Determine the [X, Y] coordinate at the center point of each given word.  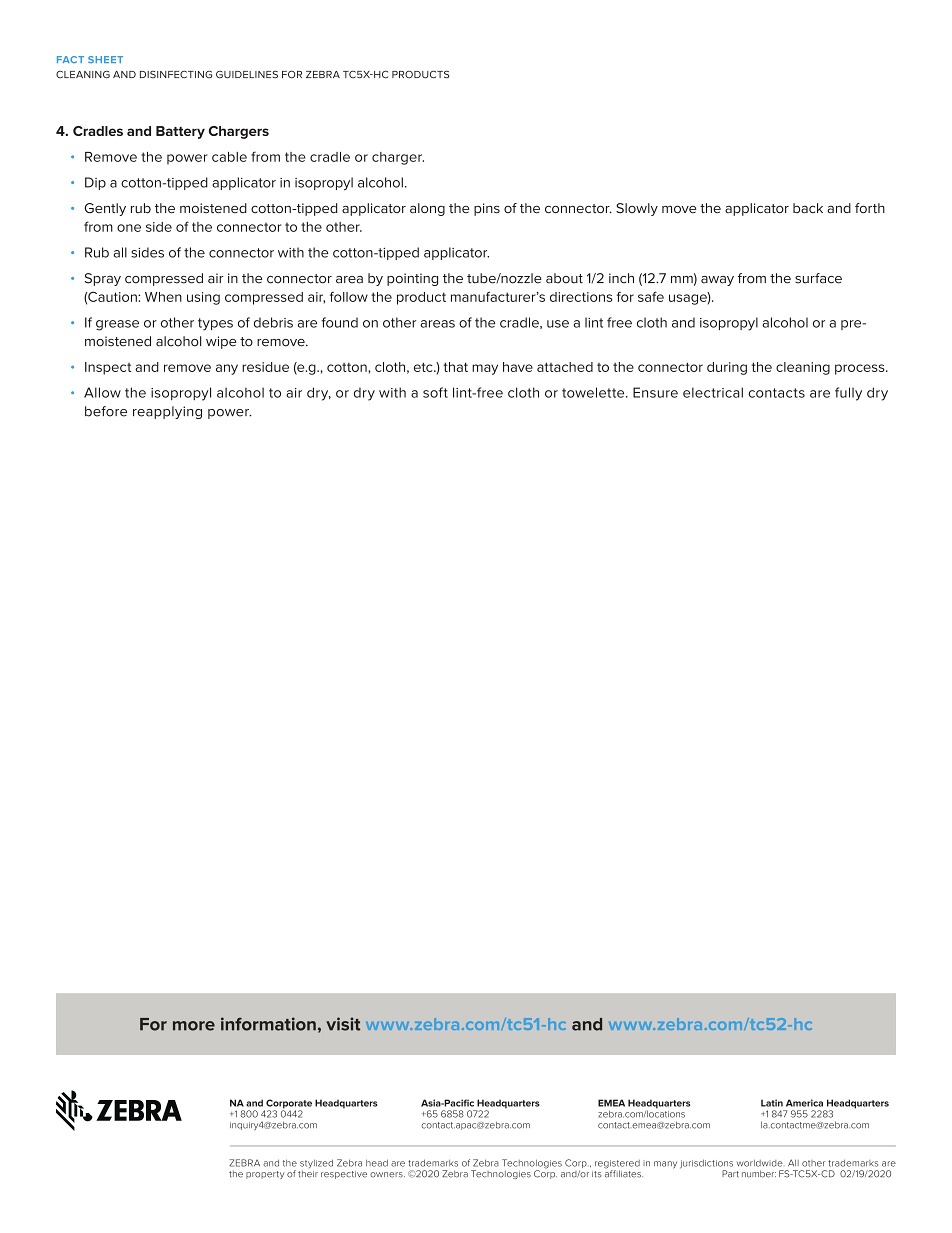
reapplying [167, 412]
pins [487, 209]
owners [387, 1175]
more [194, 1026]
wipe [221, 342]
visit [343, 1024]
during [727, 368]
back [808, 208]
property [265, 1175]
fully [848, 394]
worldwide [760, 1163]
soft [435, 392]
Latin [772, 1103]
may [485, 369]
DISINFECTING [176, 74]
